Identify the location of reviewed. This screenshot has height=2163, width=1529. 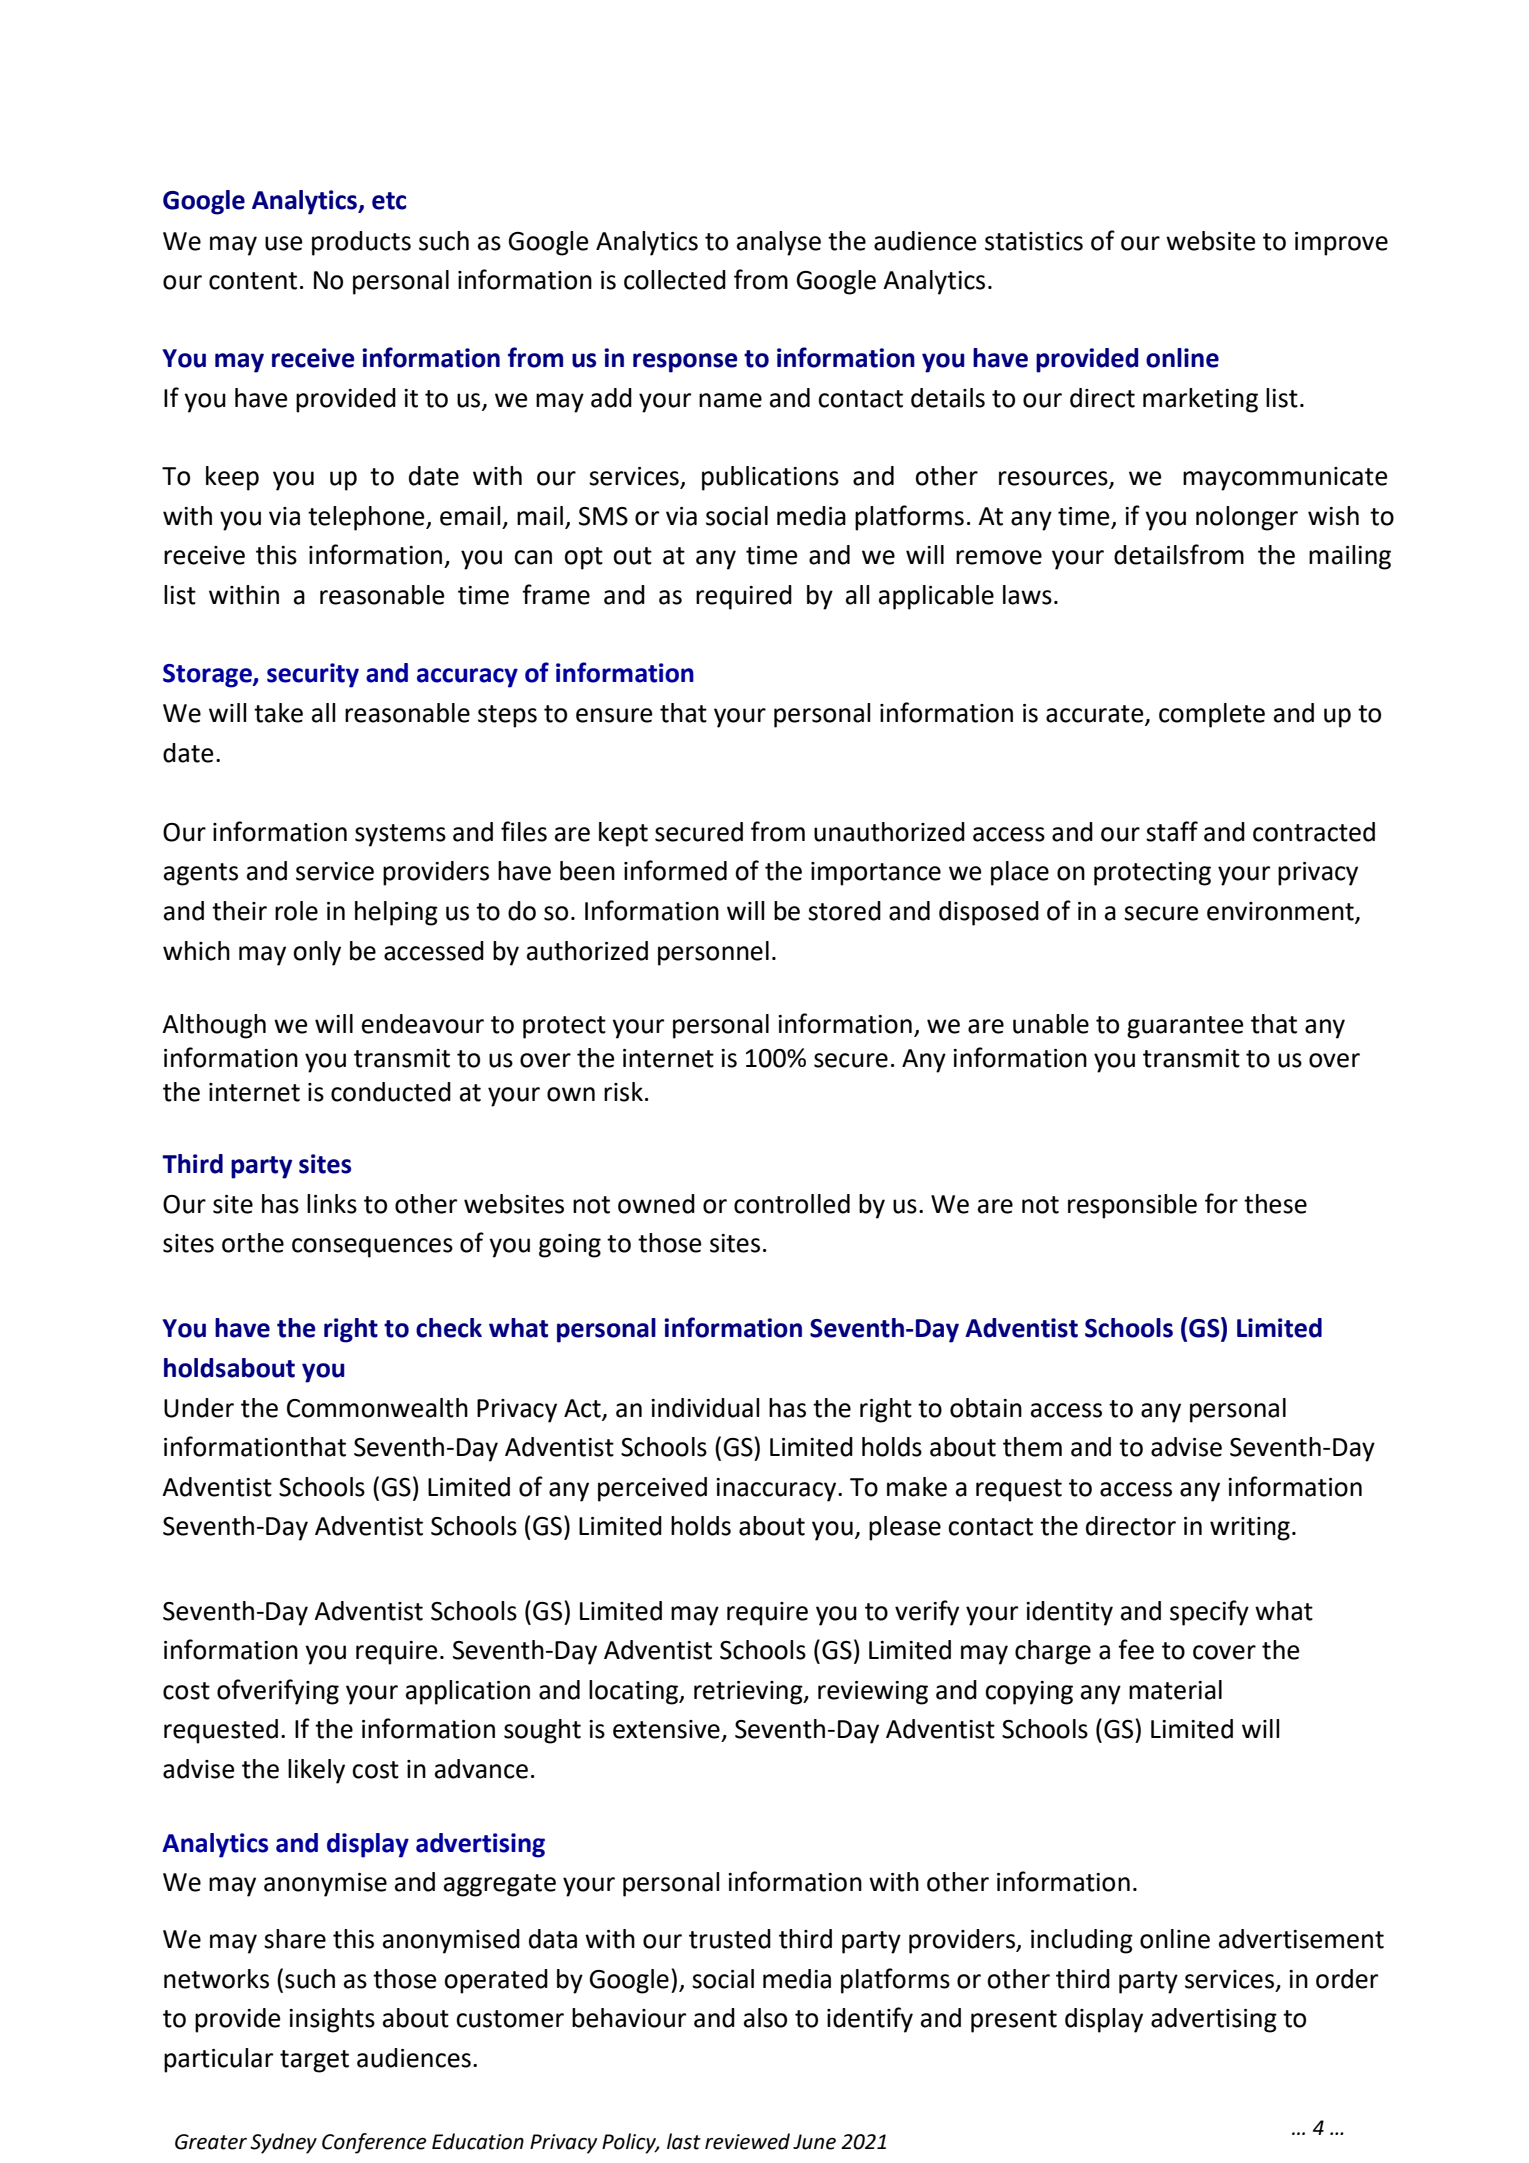
(747, 2141).
